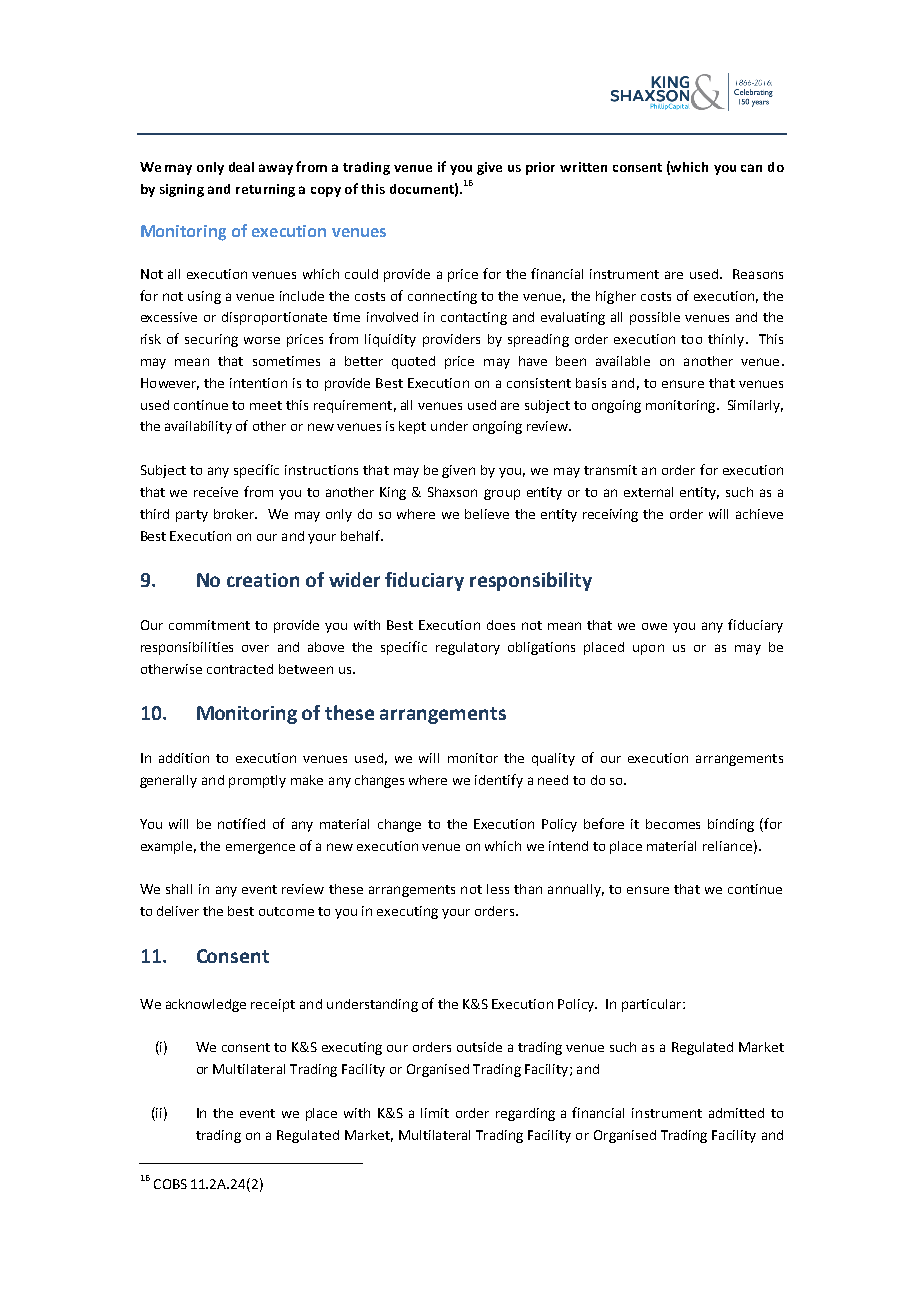 This screenshot has height=1308, width=924. What do you see at coordinates (241, 167) in the screenshot?
I see `deal` at bounding box center [241, 167].
